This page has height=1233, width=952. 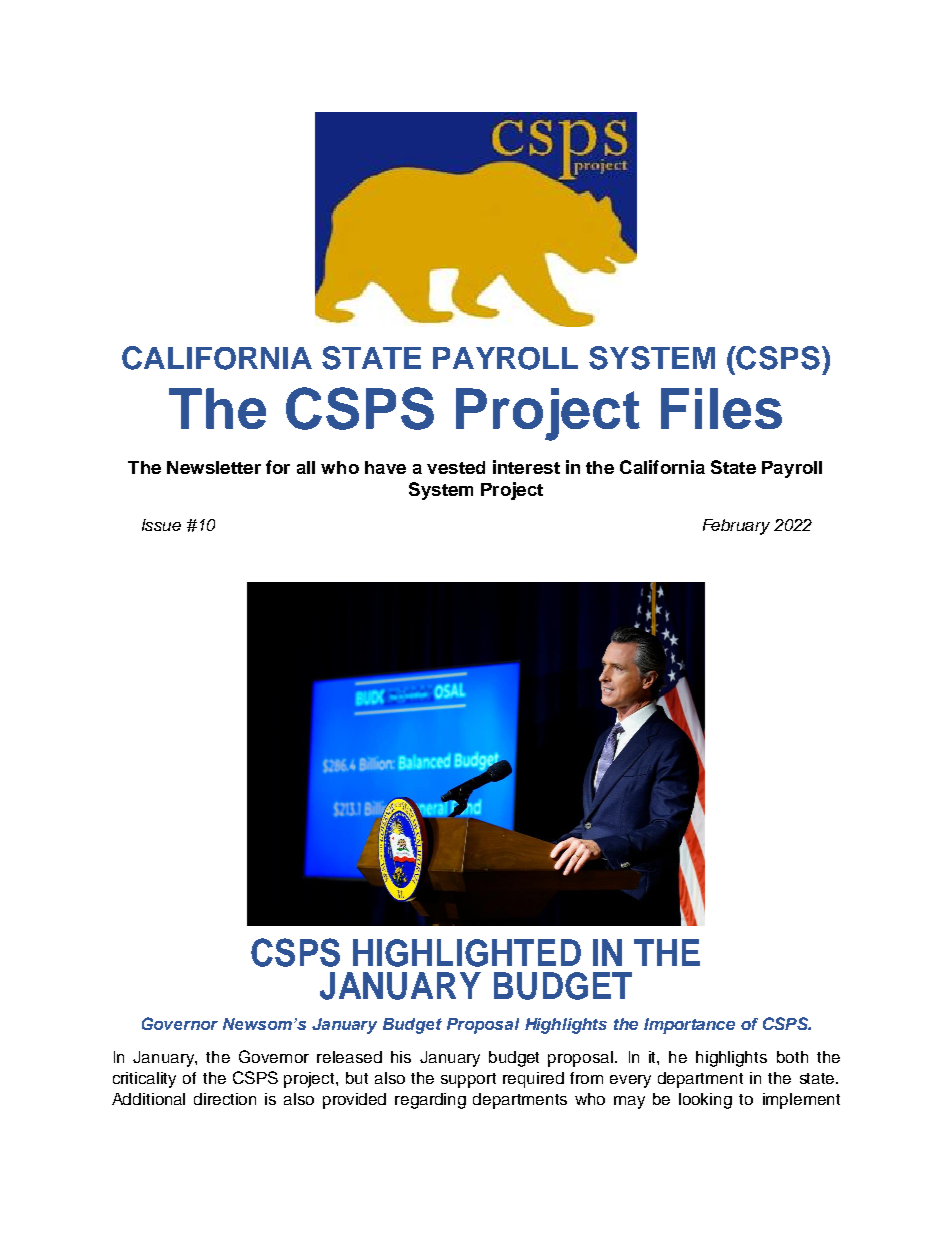 I want to click on Issue, so click(x=161, y=525).
